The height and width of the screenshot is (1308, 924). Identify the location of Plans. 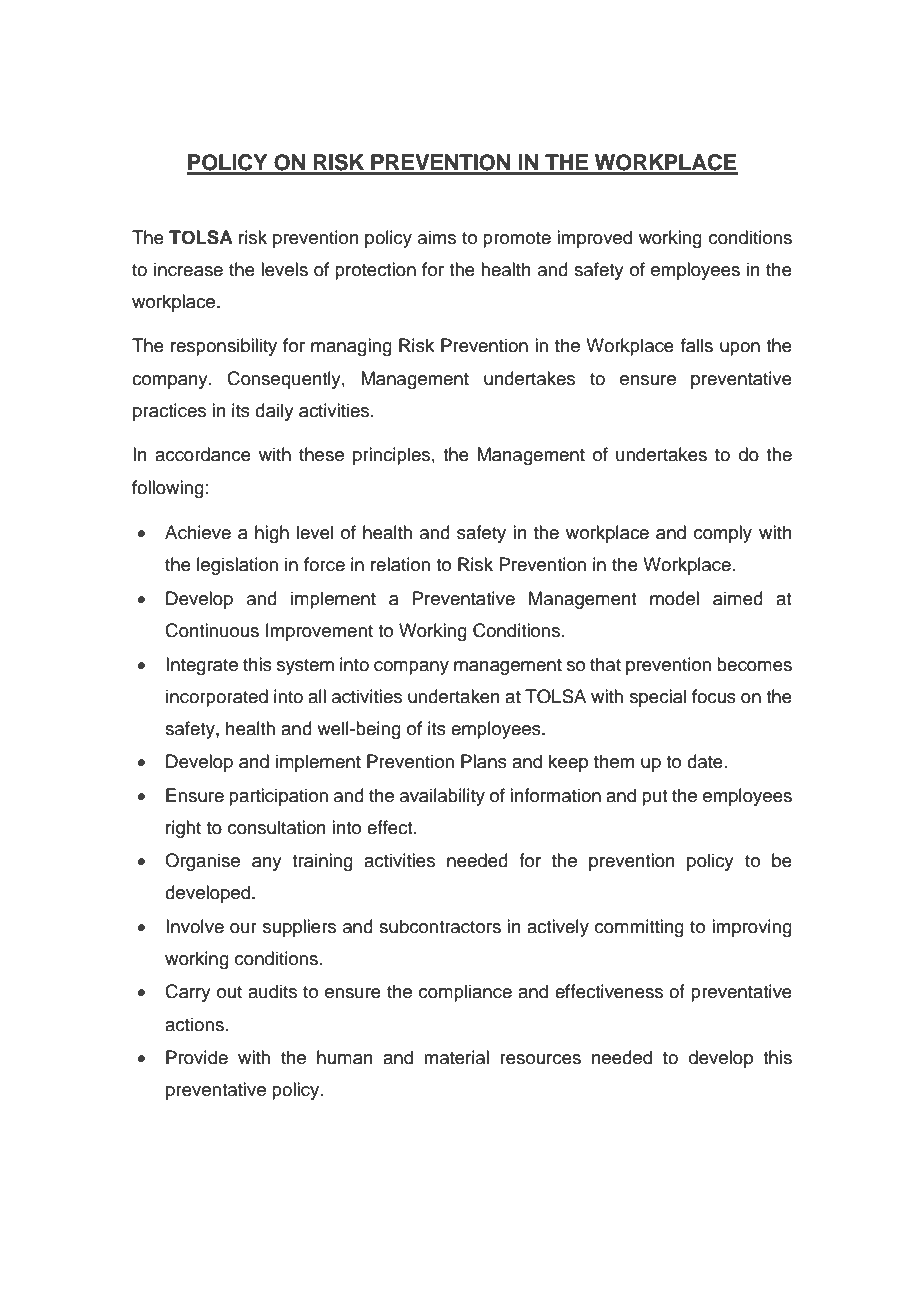
(484, 761).
